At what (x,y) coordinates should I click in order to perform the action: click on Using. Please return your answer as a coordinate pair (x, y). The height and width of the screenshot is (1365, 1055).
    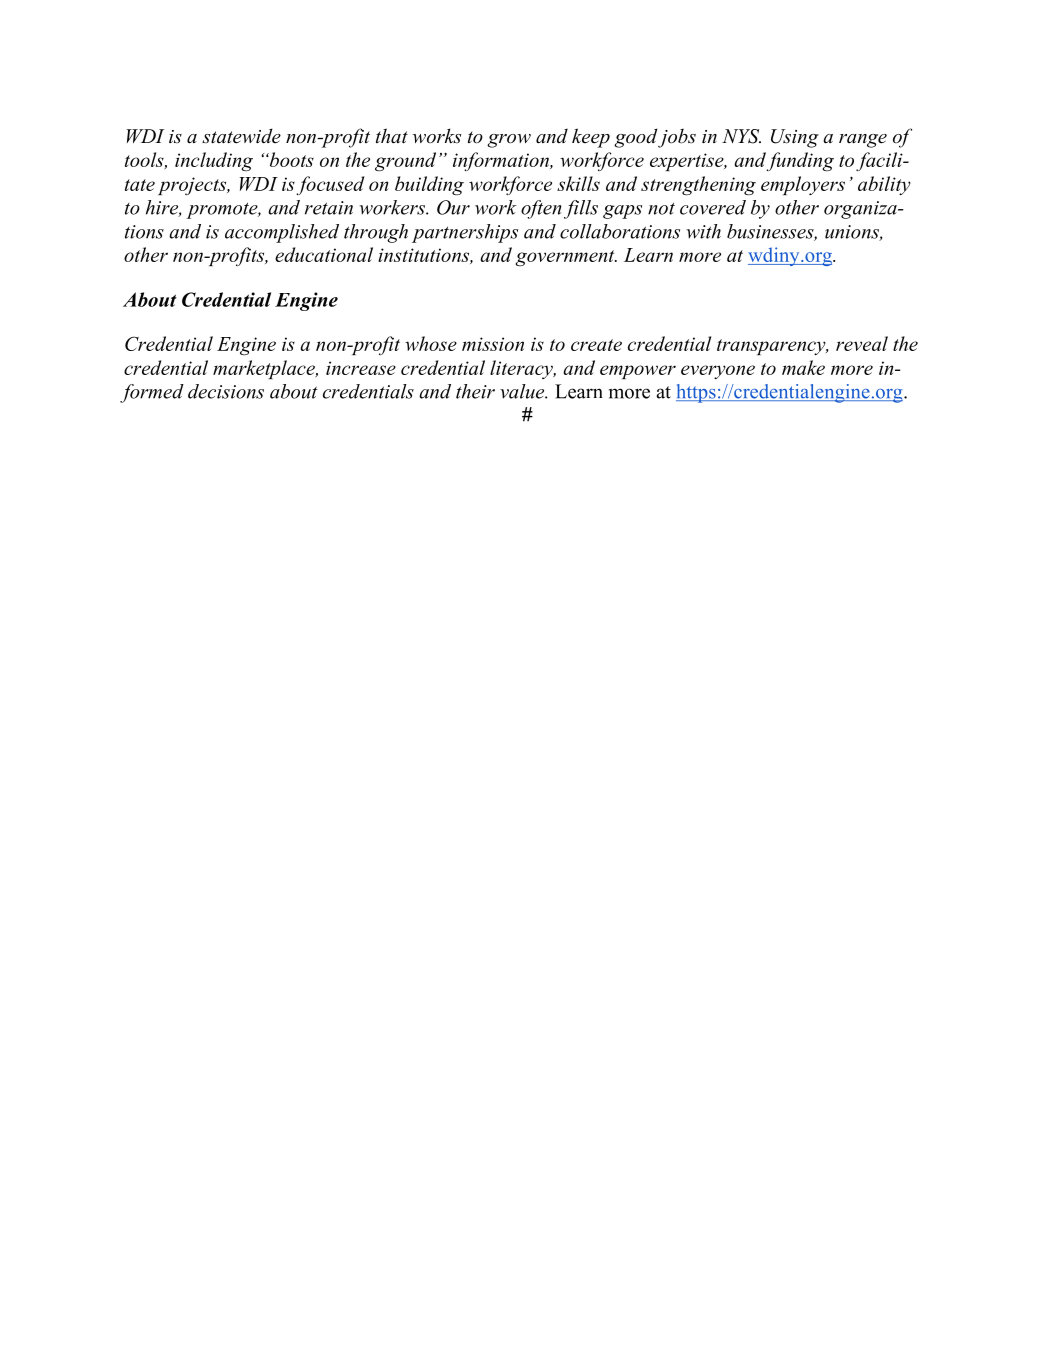
    Looking at the image, I should click on (795, 138).
